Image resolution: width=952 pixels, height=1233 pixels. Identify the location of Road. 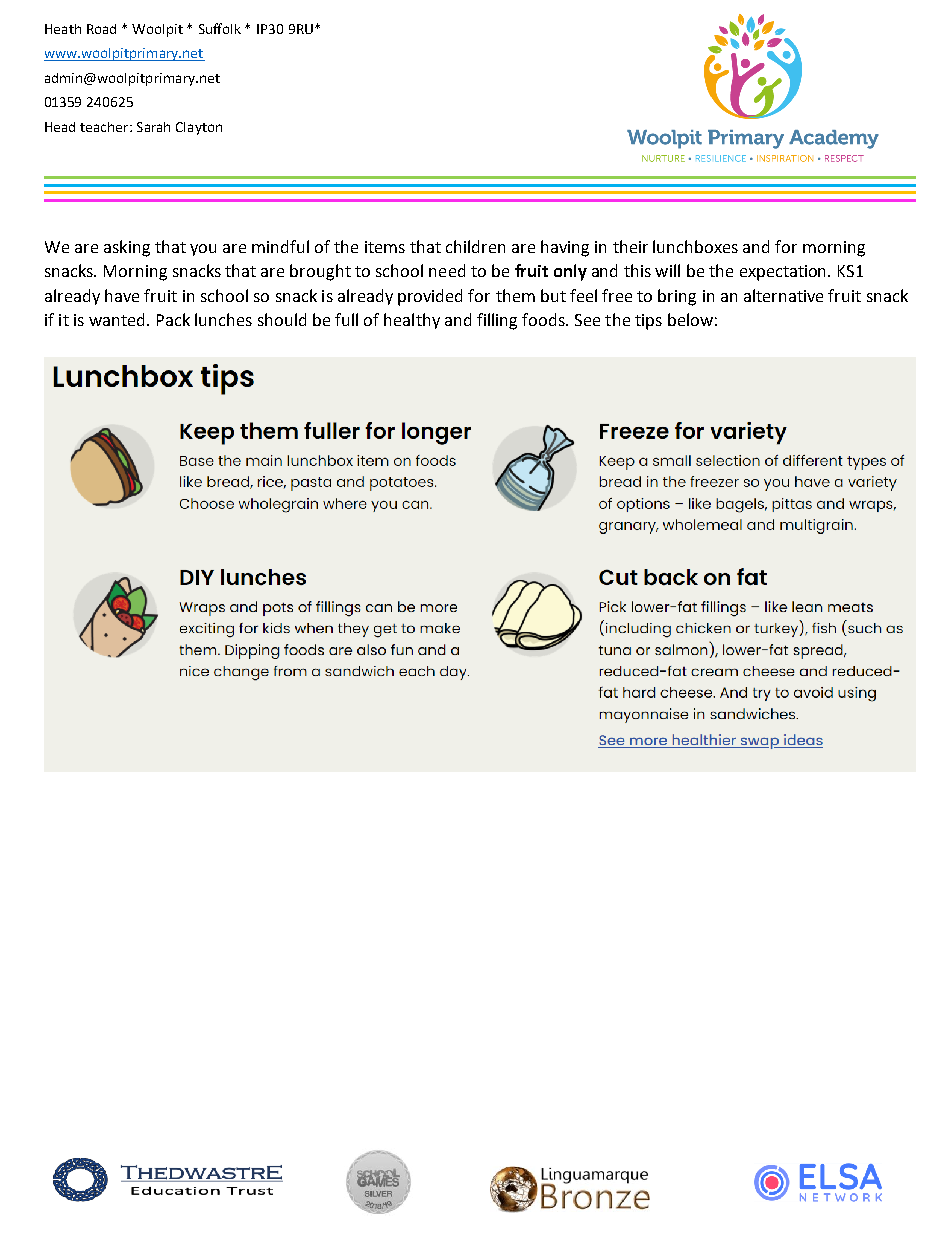
(101, 29).
